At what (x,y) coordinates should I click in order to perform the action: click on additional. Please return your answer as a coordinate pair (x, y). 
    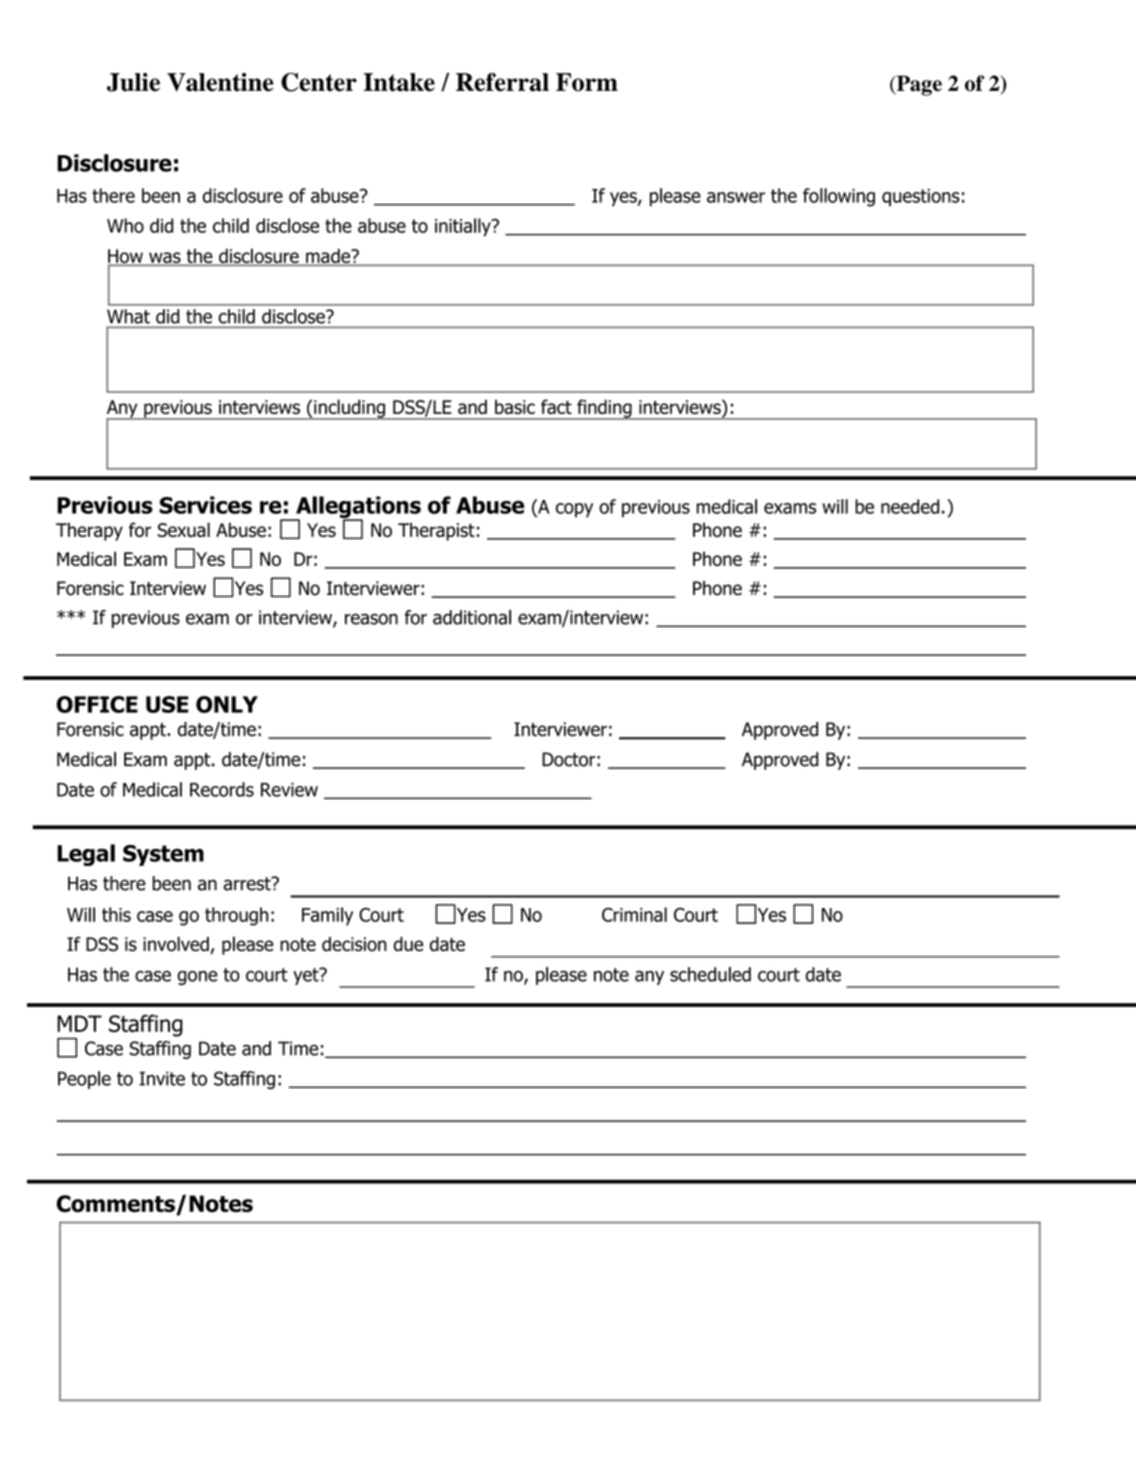
    Looking at the image, I should click on (472, 617).
